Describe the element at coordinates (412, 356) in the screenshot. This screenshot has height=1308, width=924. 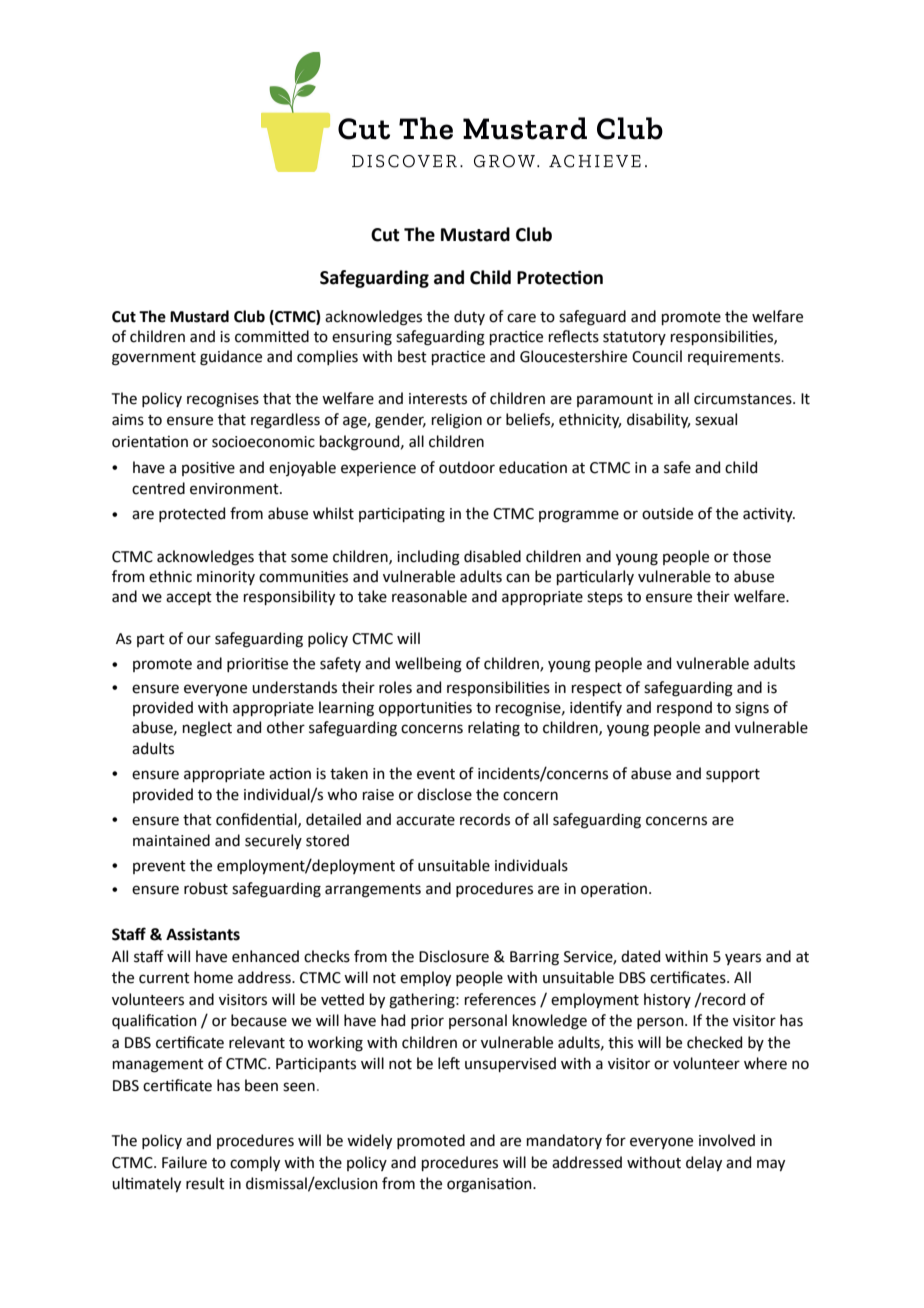
I see `best` at that location.
